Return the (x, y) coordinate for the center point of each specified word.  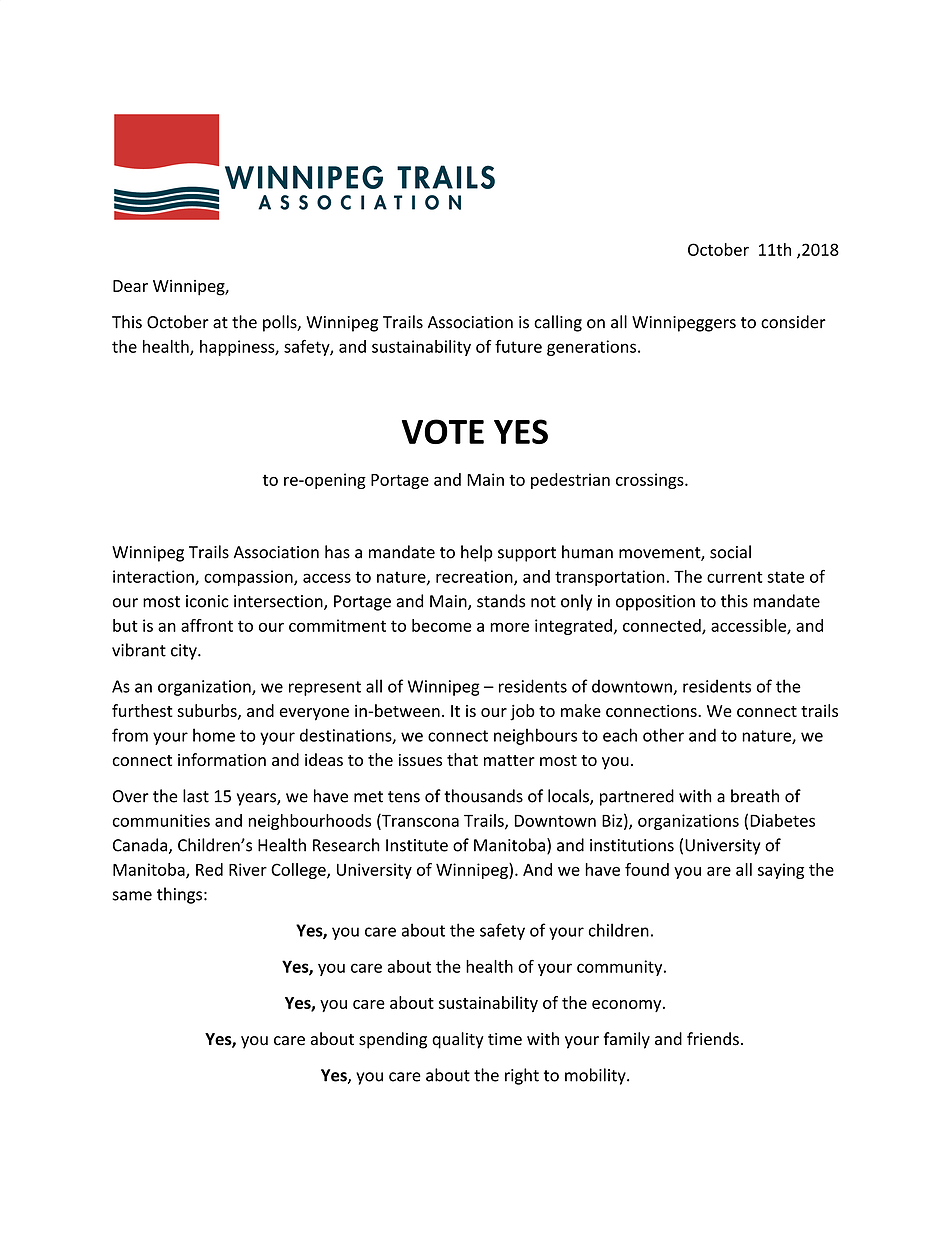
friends (713, 1039)
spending (393, 1040)
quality (458, 1040)
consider (793, 322)
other (663, 735)
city (185, 652)
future (518, 346)
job (522, 712)
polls (281, 323)
